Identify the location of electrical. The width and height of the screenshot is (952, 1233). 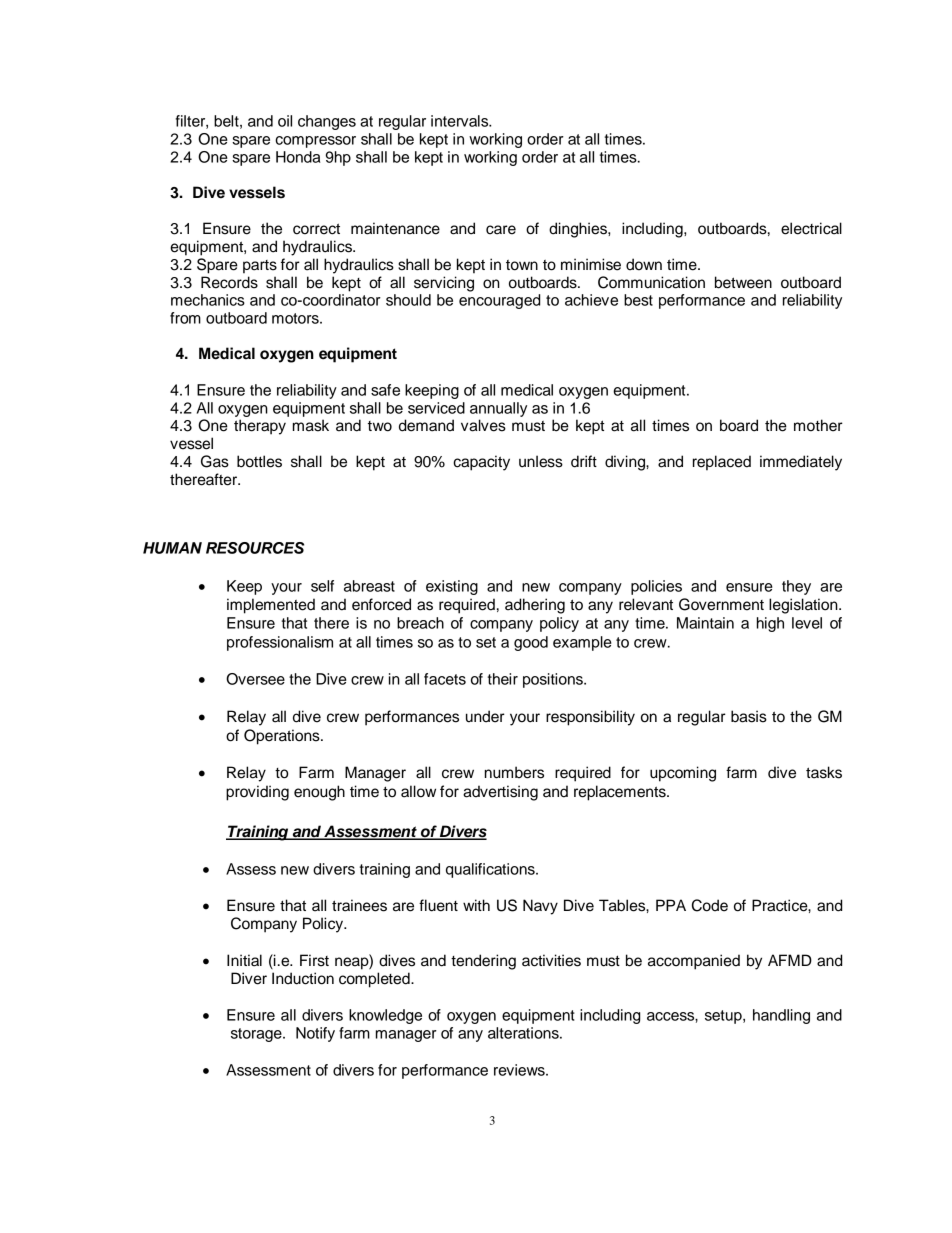
(811, 228).
